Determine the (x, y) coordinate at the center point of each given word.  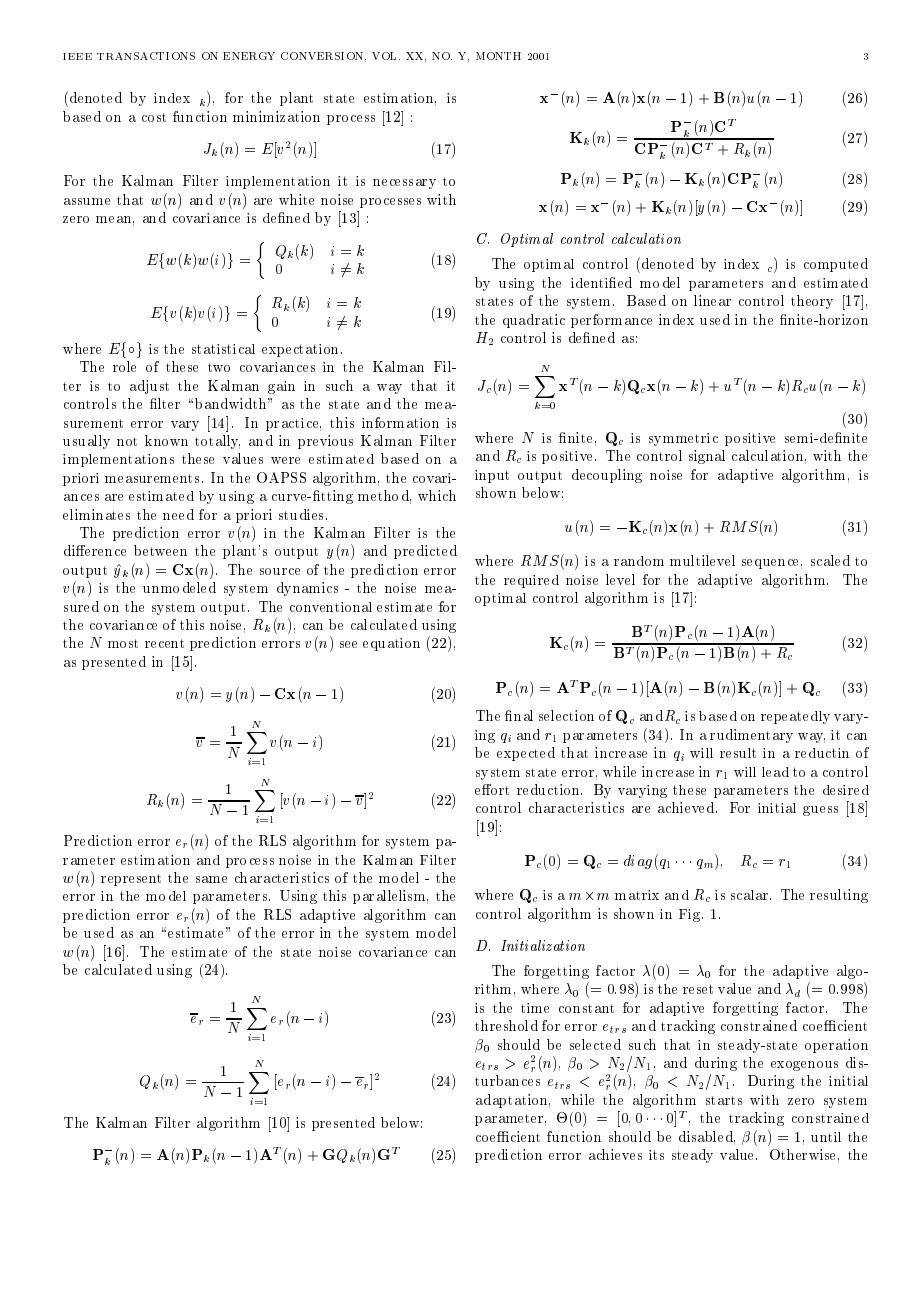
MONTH (498, 56)
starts (724, 1100)
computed (836, 265)
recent (164, 643)
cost (154, 117)
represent (131, 880)
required (531, 581)
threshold (506, 1025)
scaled (830, 560)
